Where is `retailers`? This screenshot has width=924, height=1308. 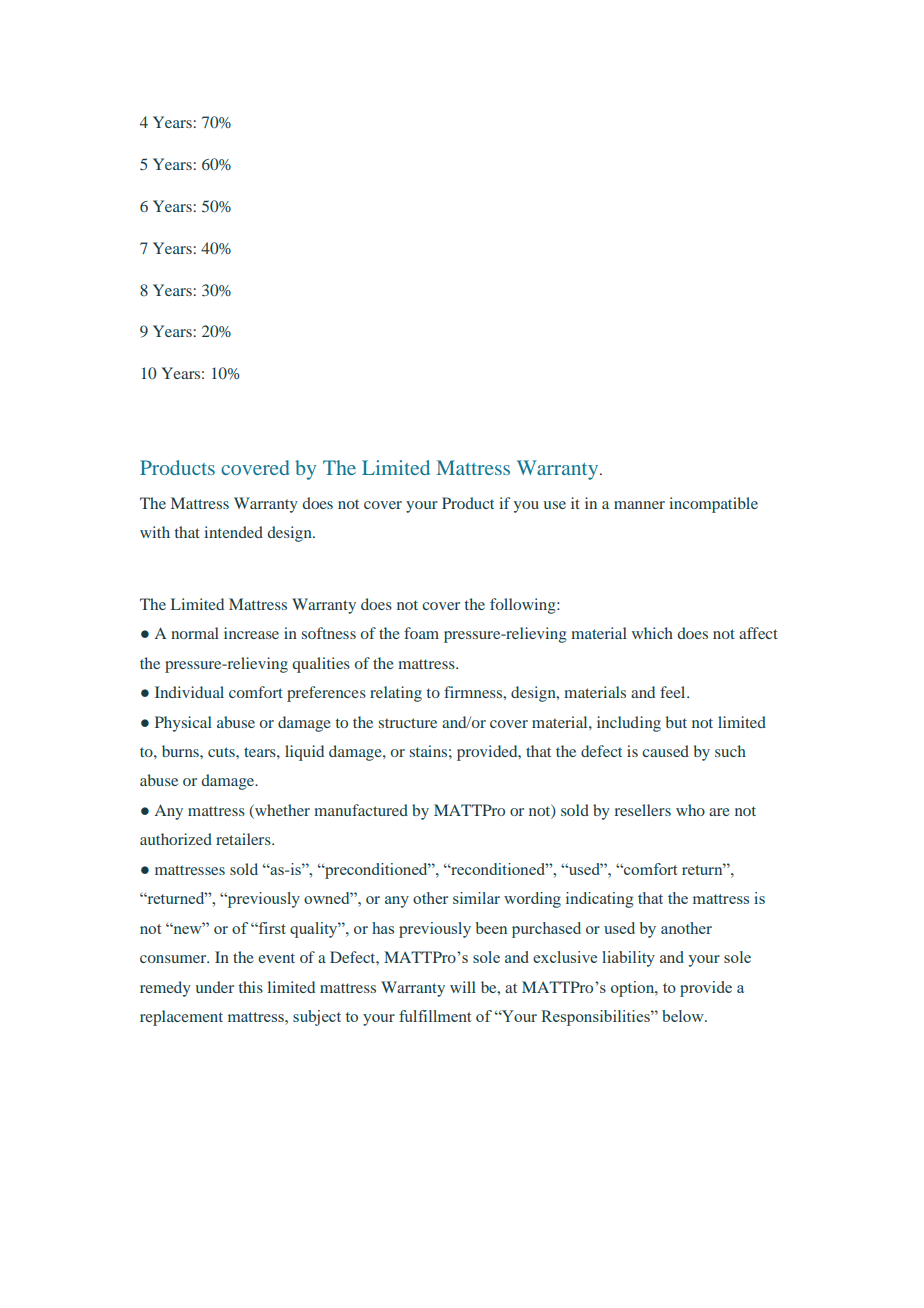 retailers is located at coordinates (244, 839).
